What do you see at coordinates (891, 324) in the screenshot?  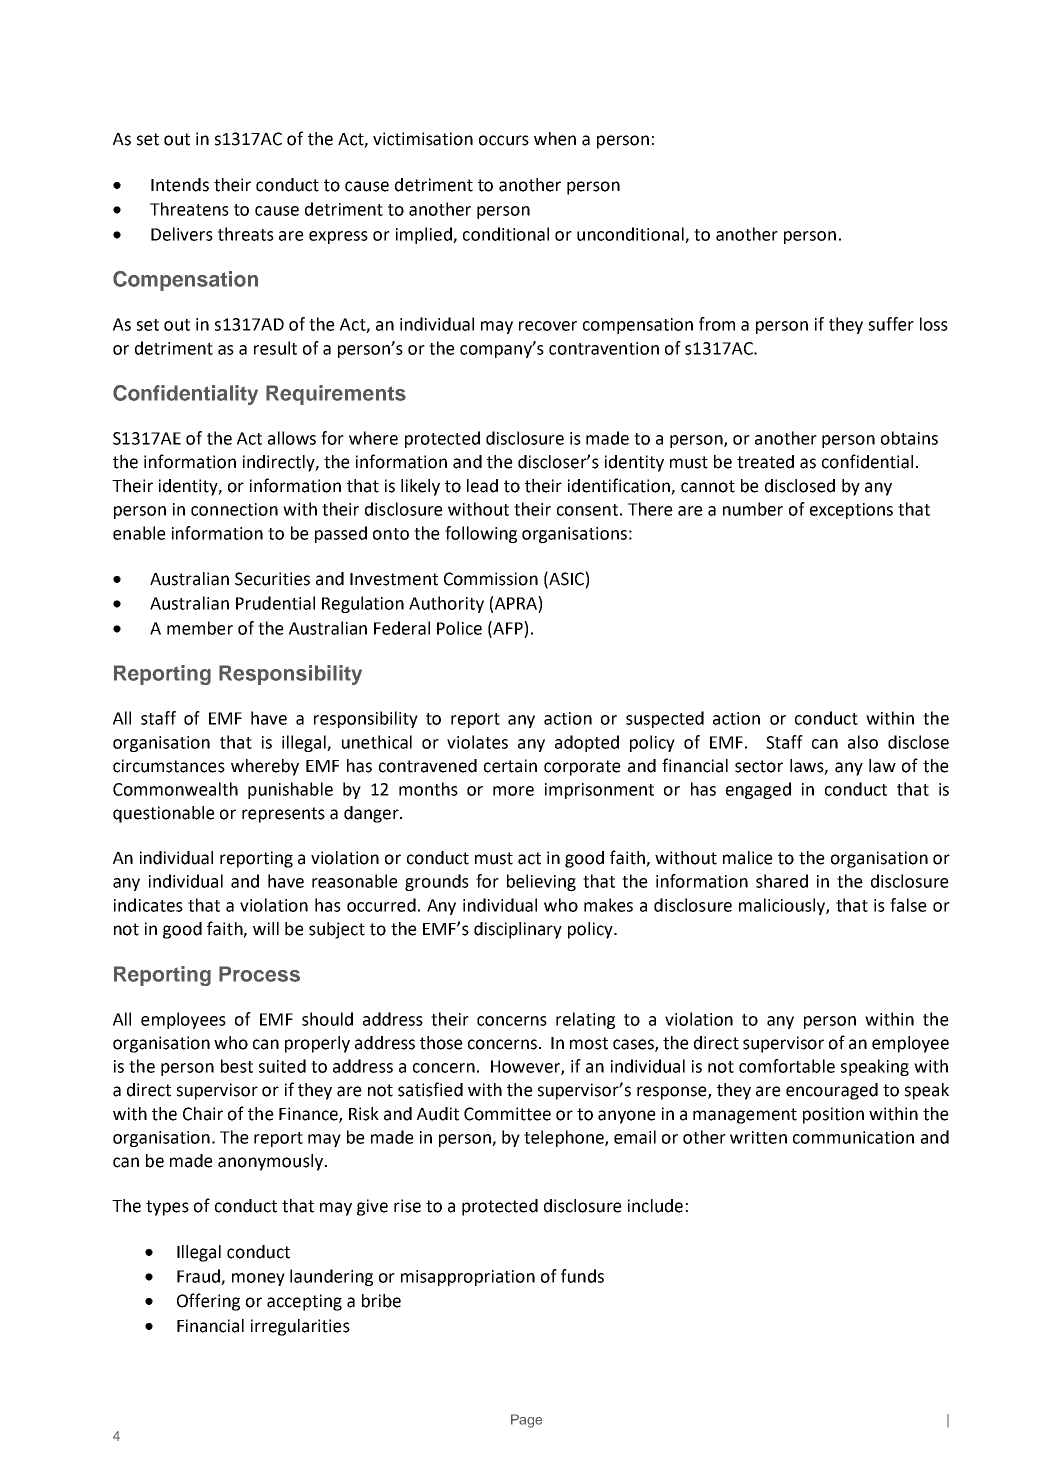 I see `suffer` at bounding box center [891, 324].
